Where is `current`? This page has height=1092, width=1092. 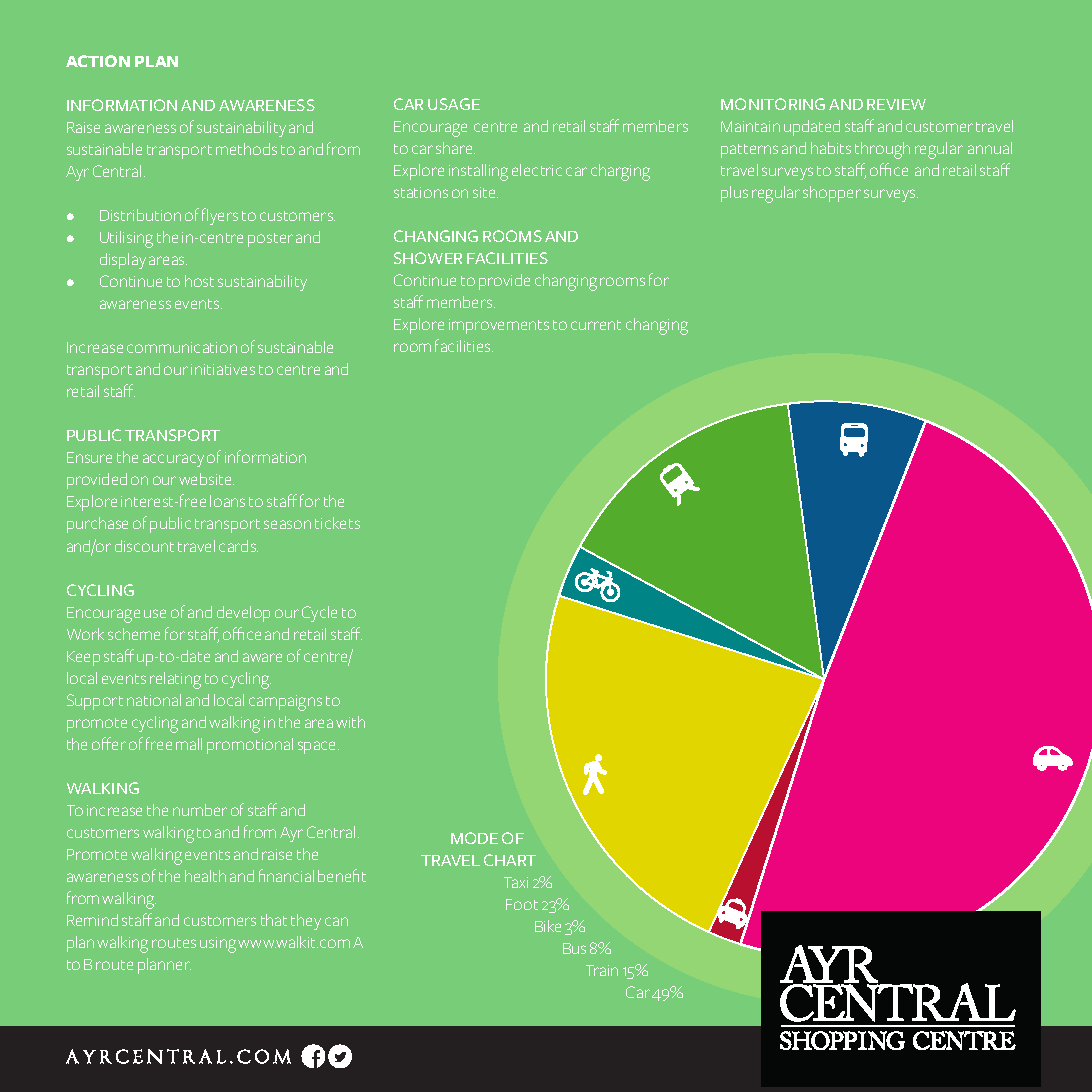 current is located at coordinates (596, 325).
